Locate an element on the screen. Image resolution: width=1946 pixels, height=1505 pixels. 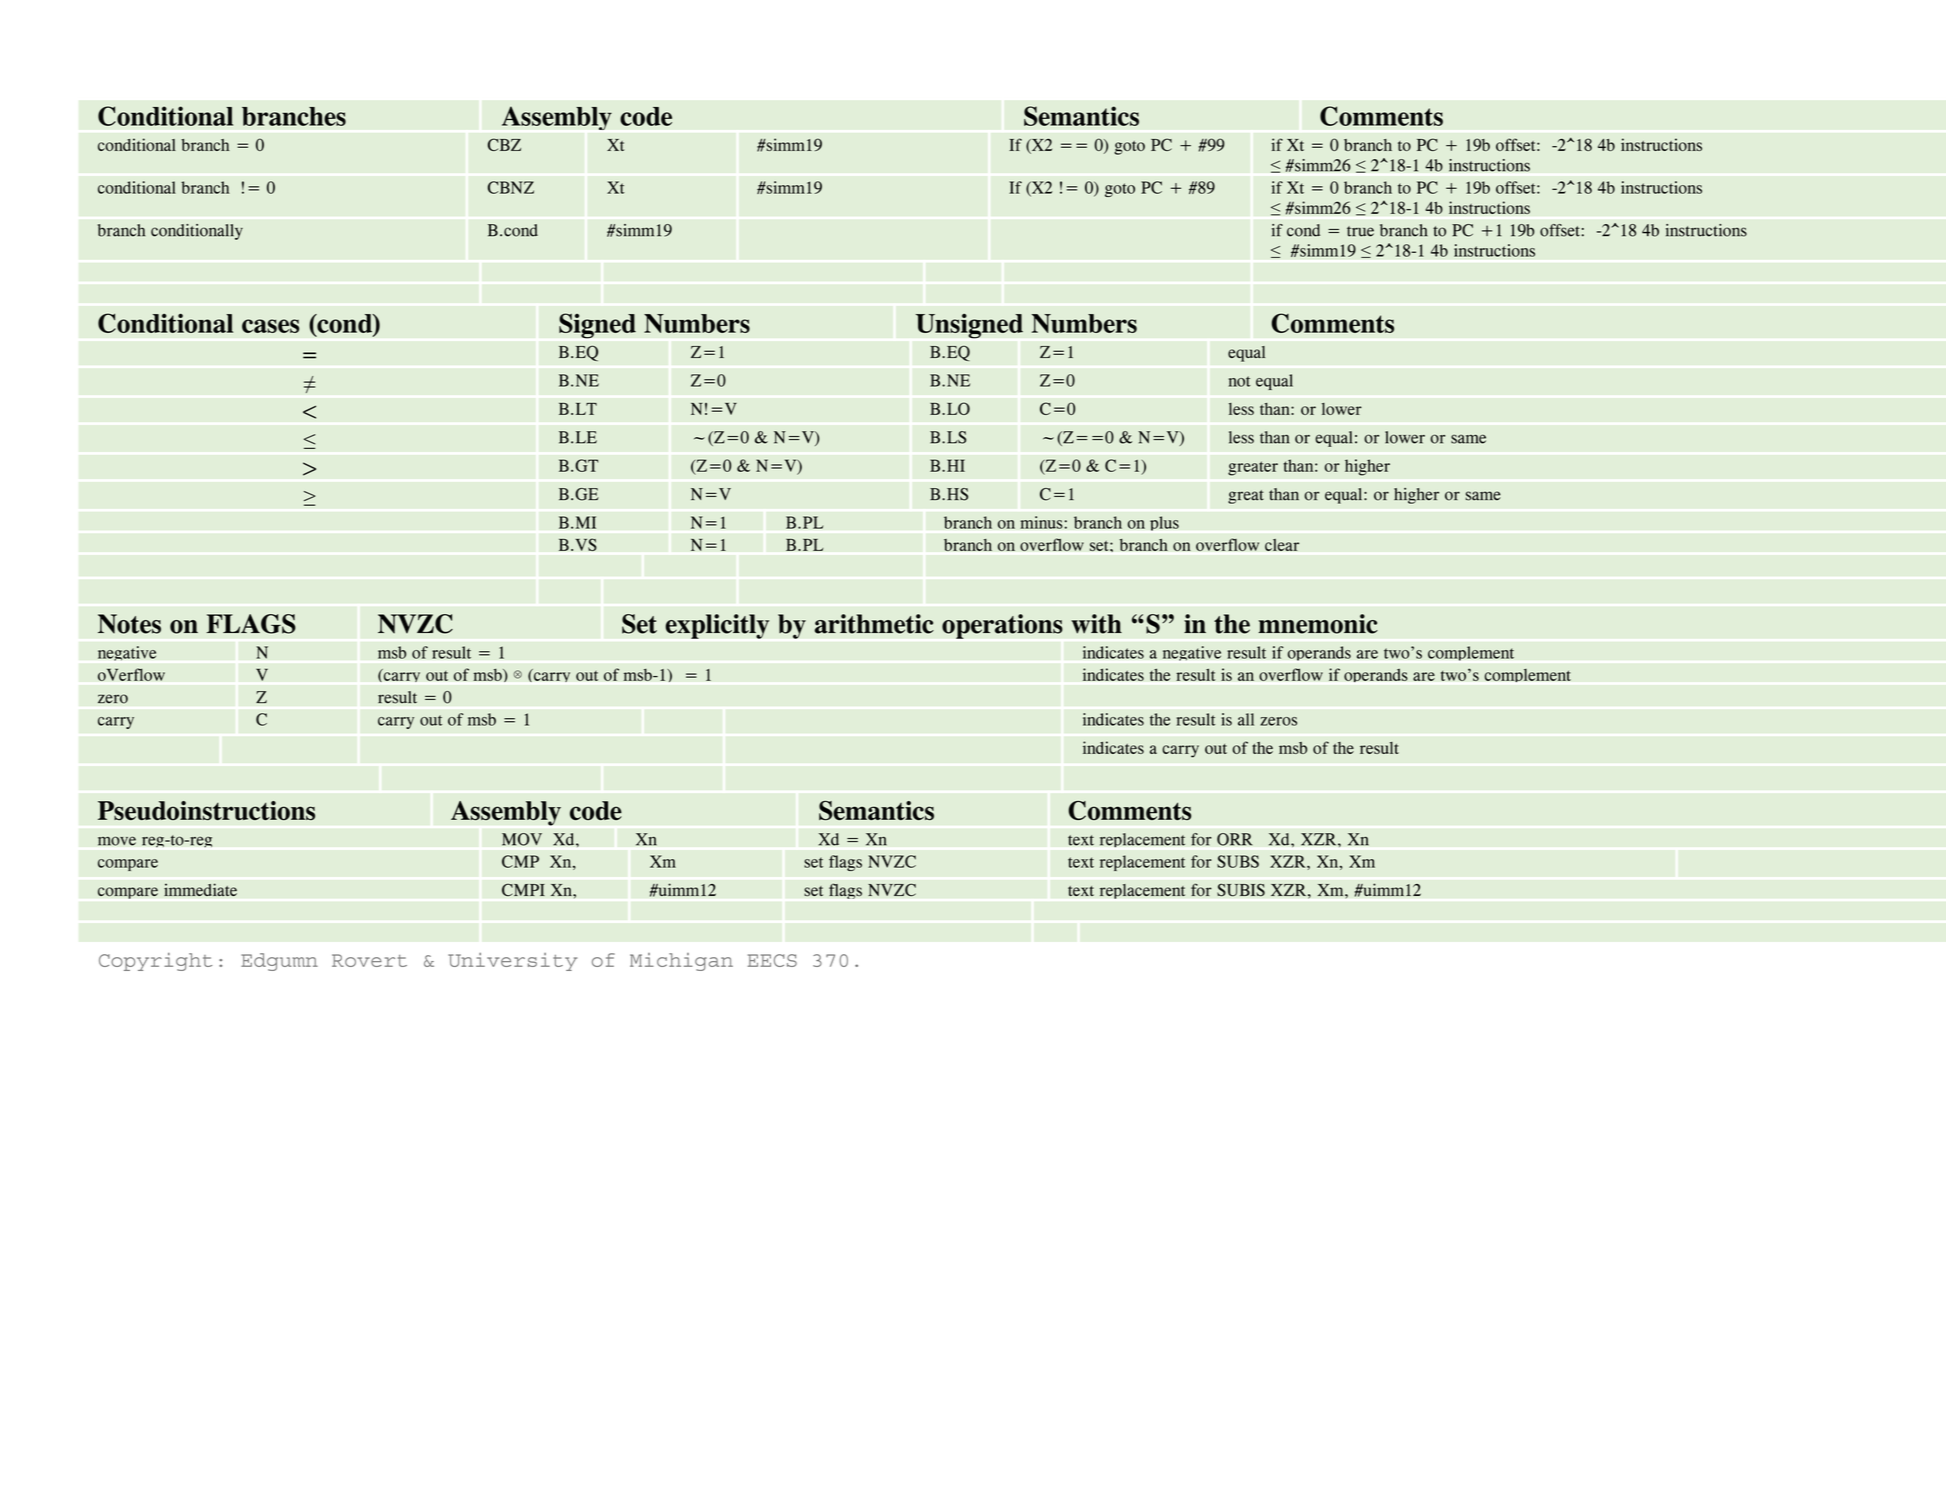
ORR is located at coordinates (1235, 839).
